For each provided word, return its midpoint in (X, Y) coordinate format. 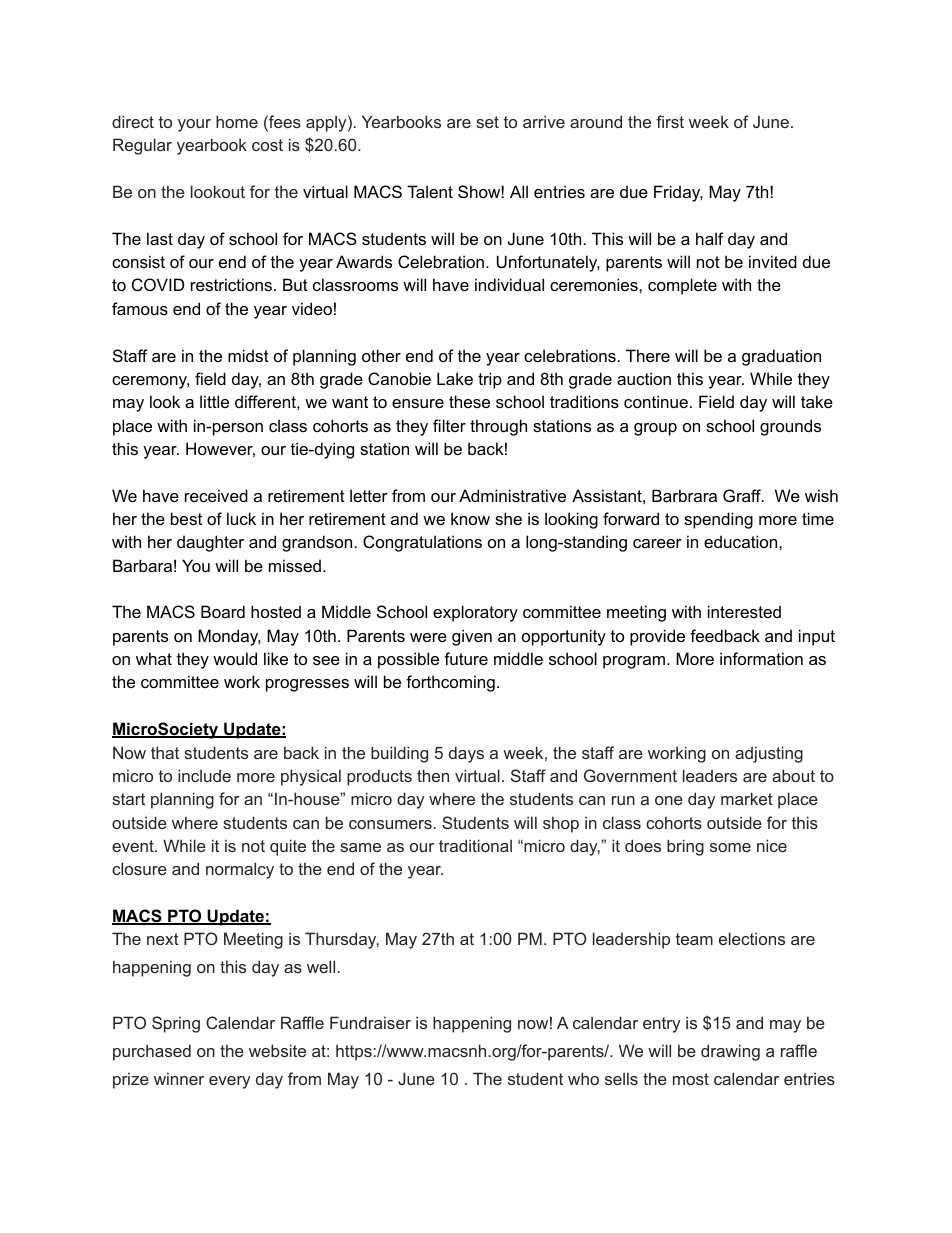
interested (744, 611)
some (730, 847)
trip (490, 380)
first (670, 121)
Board (223, 611)
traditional (475, 845)
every (229, 1082)
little (214, 401)
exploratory (475, 613)
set (487, 122)
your (194, 125)
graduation (781, 357)
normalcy (240, 870)
